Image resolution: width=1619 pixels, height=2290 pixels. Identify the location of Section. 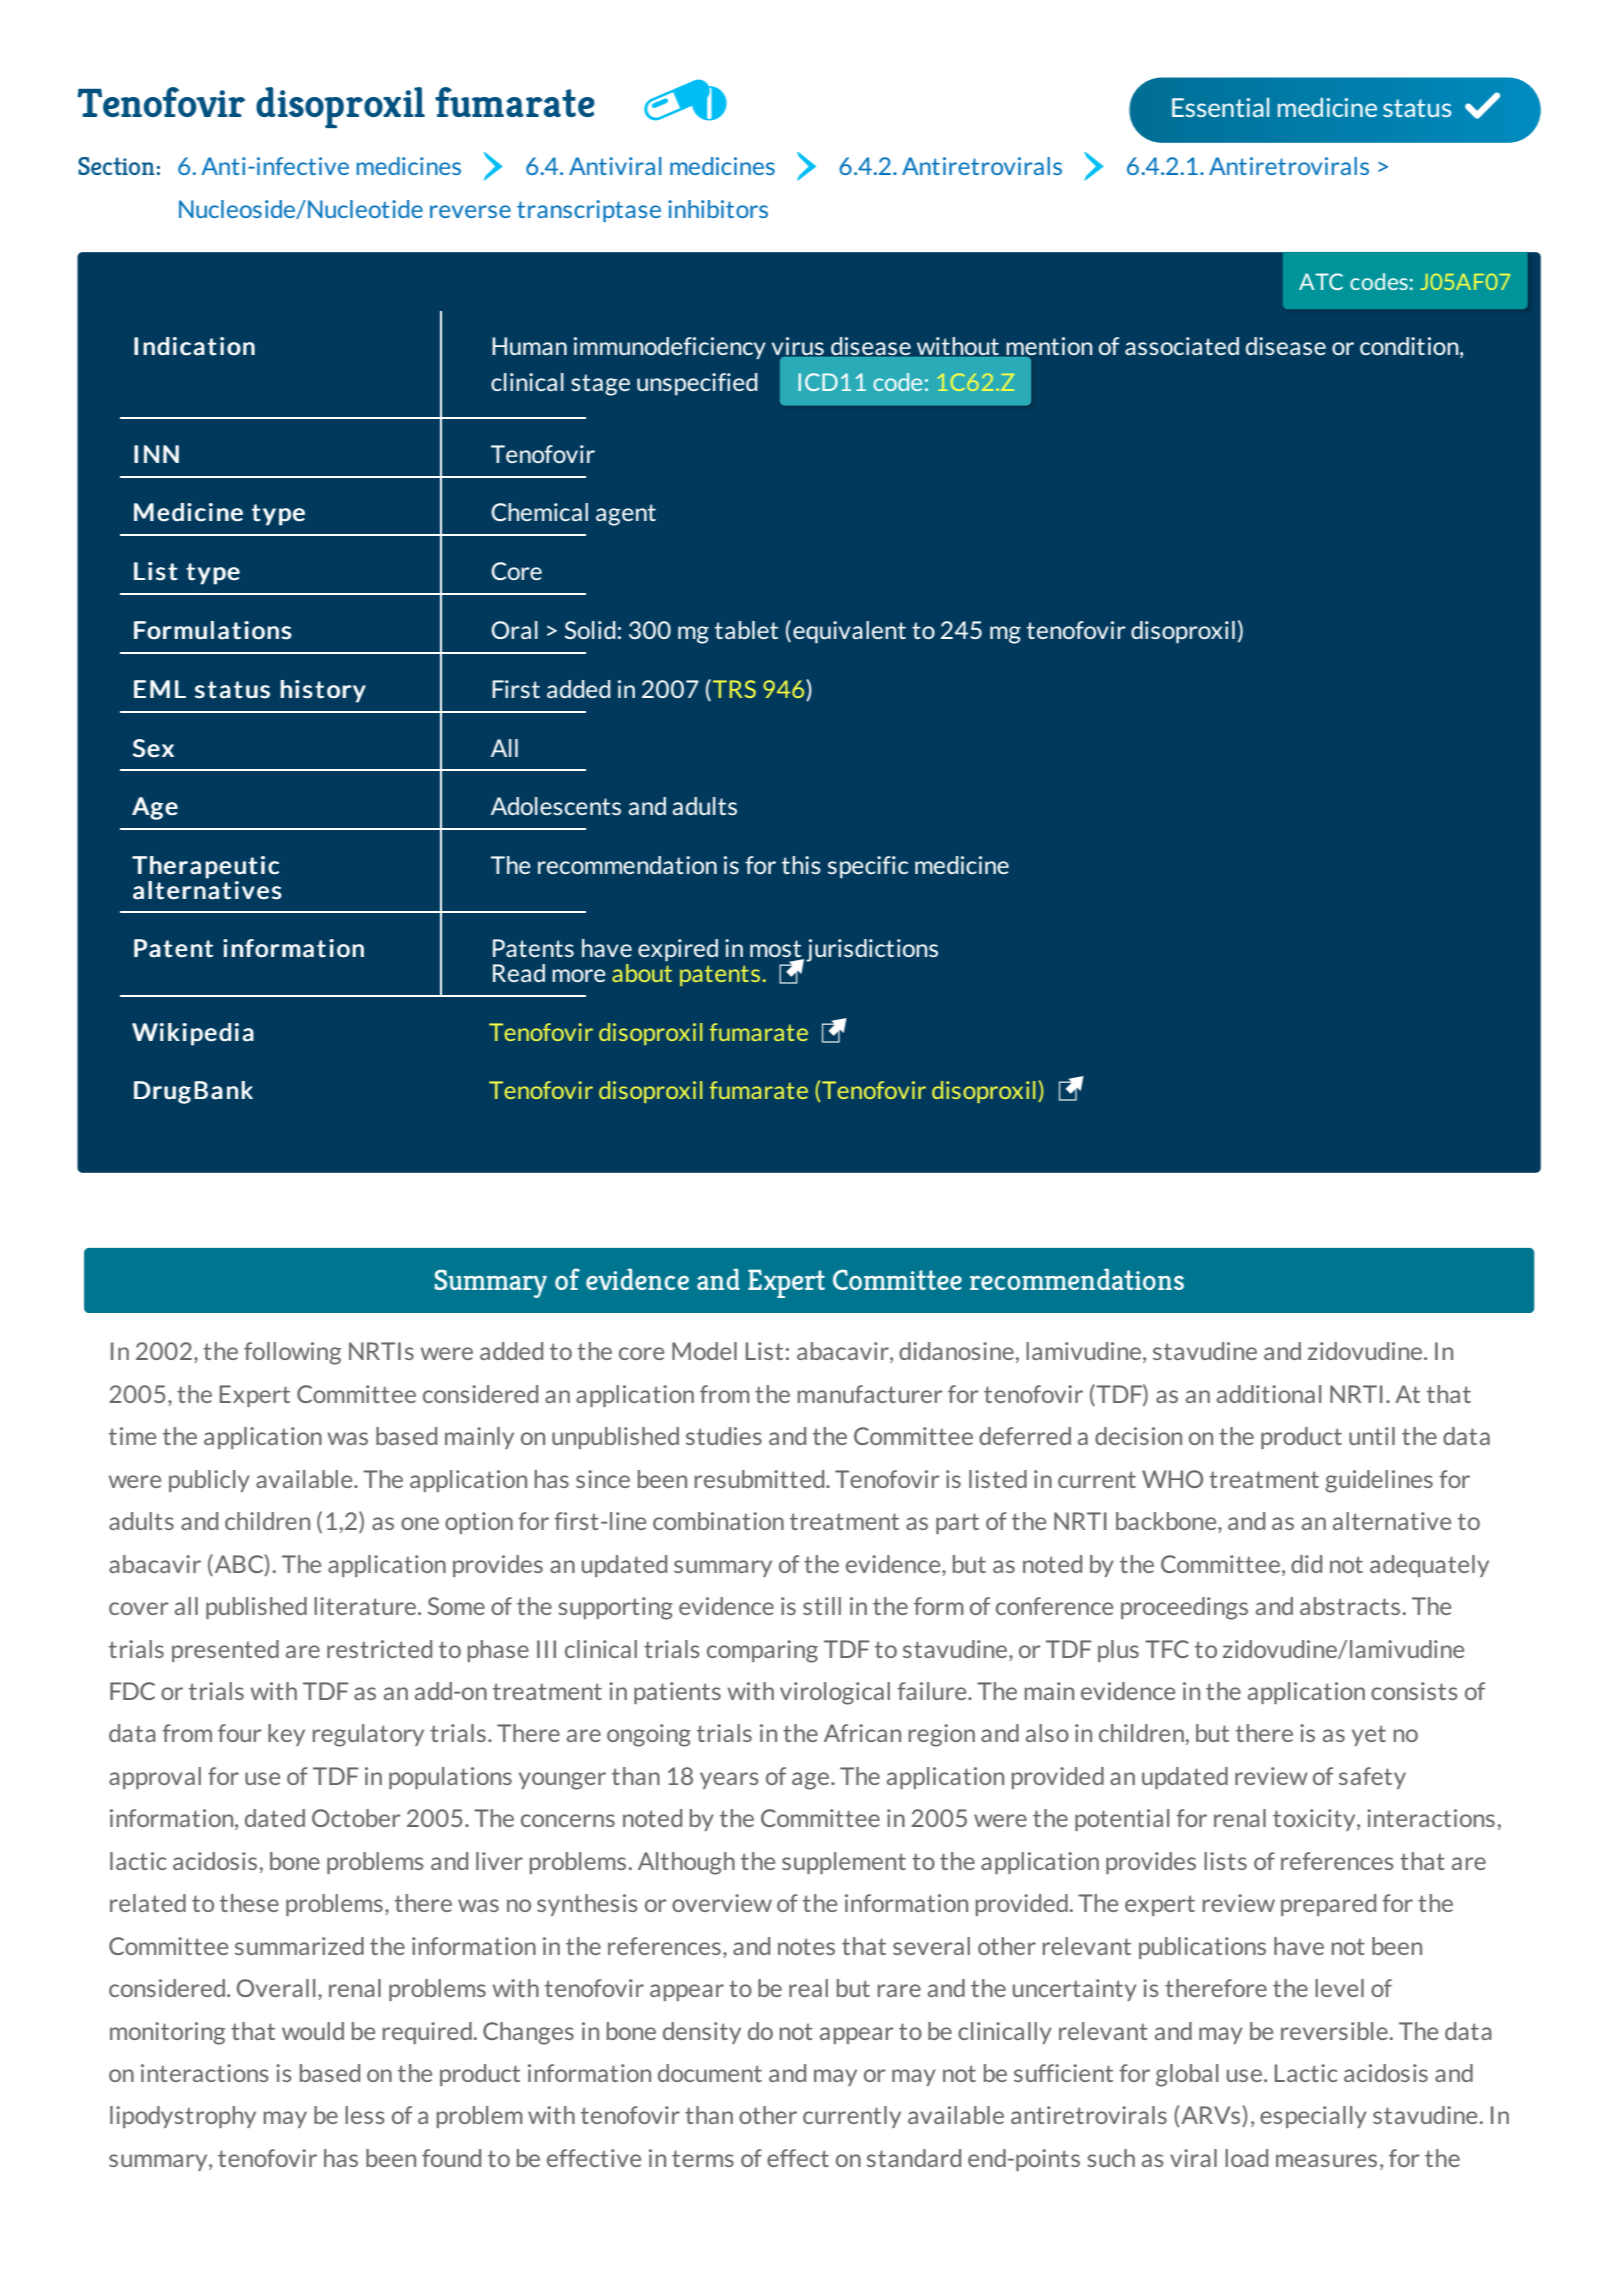
(116, 166).
